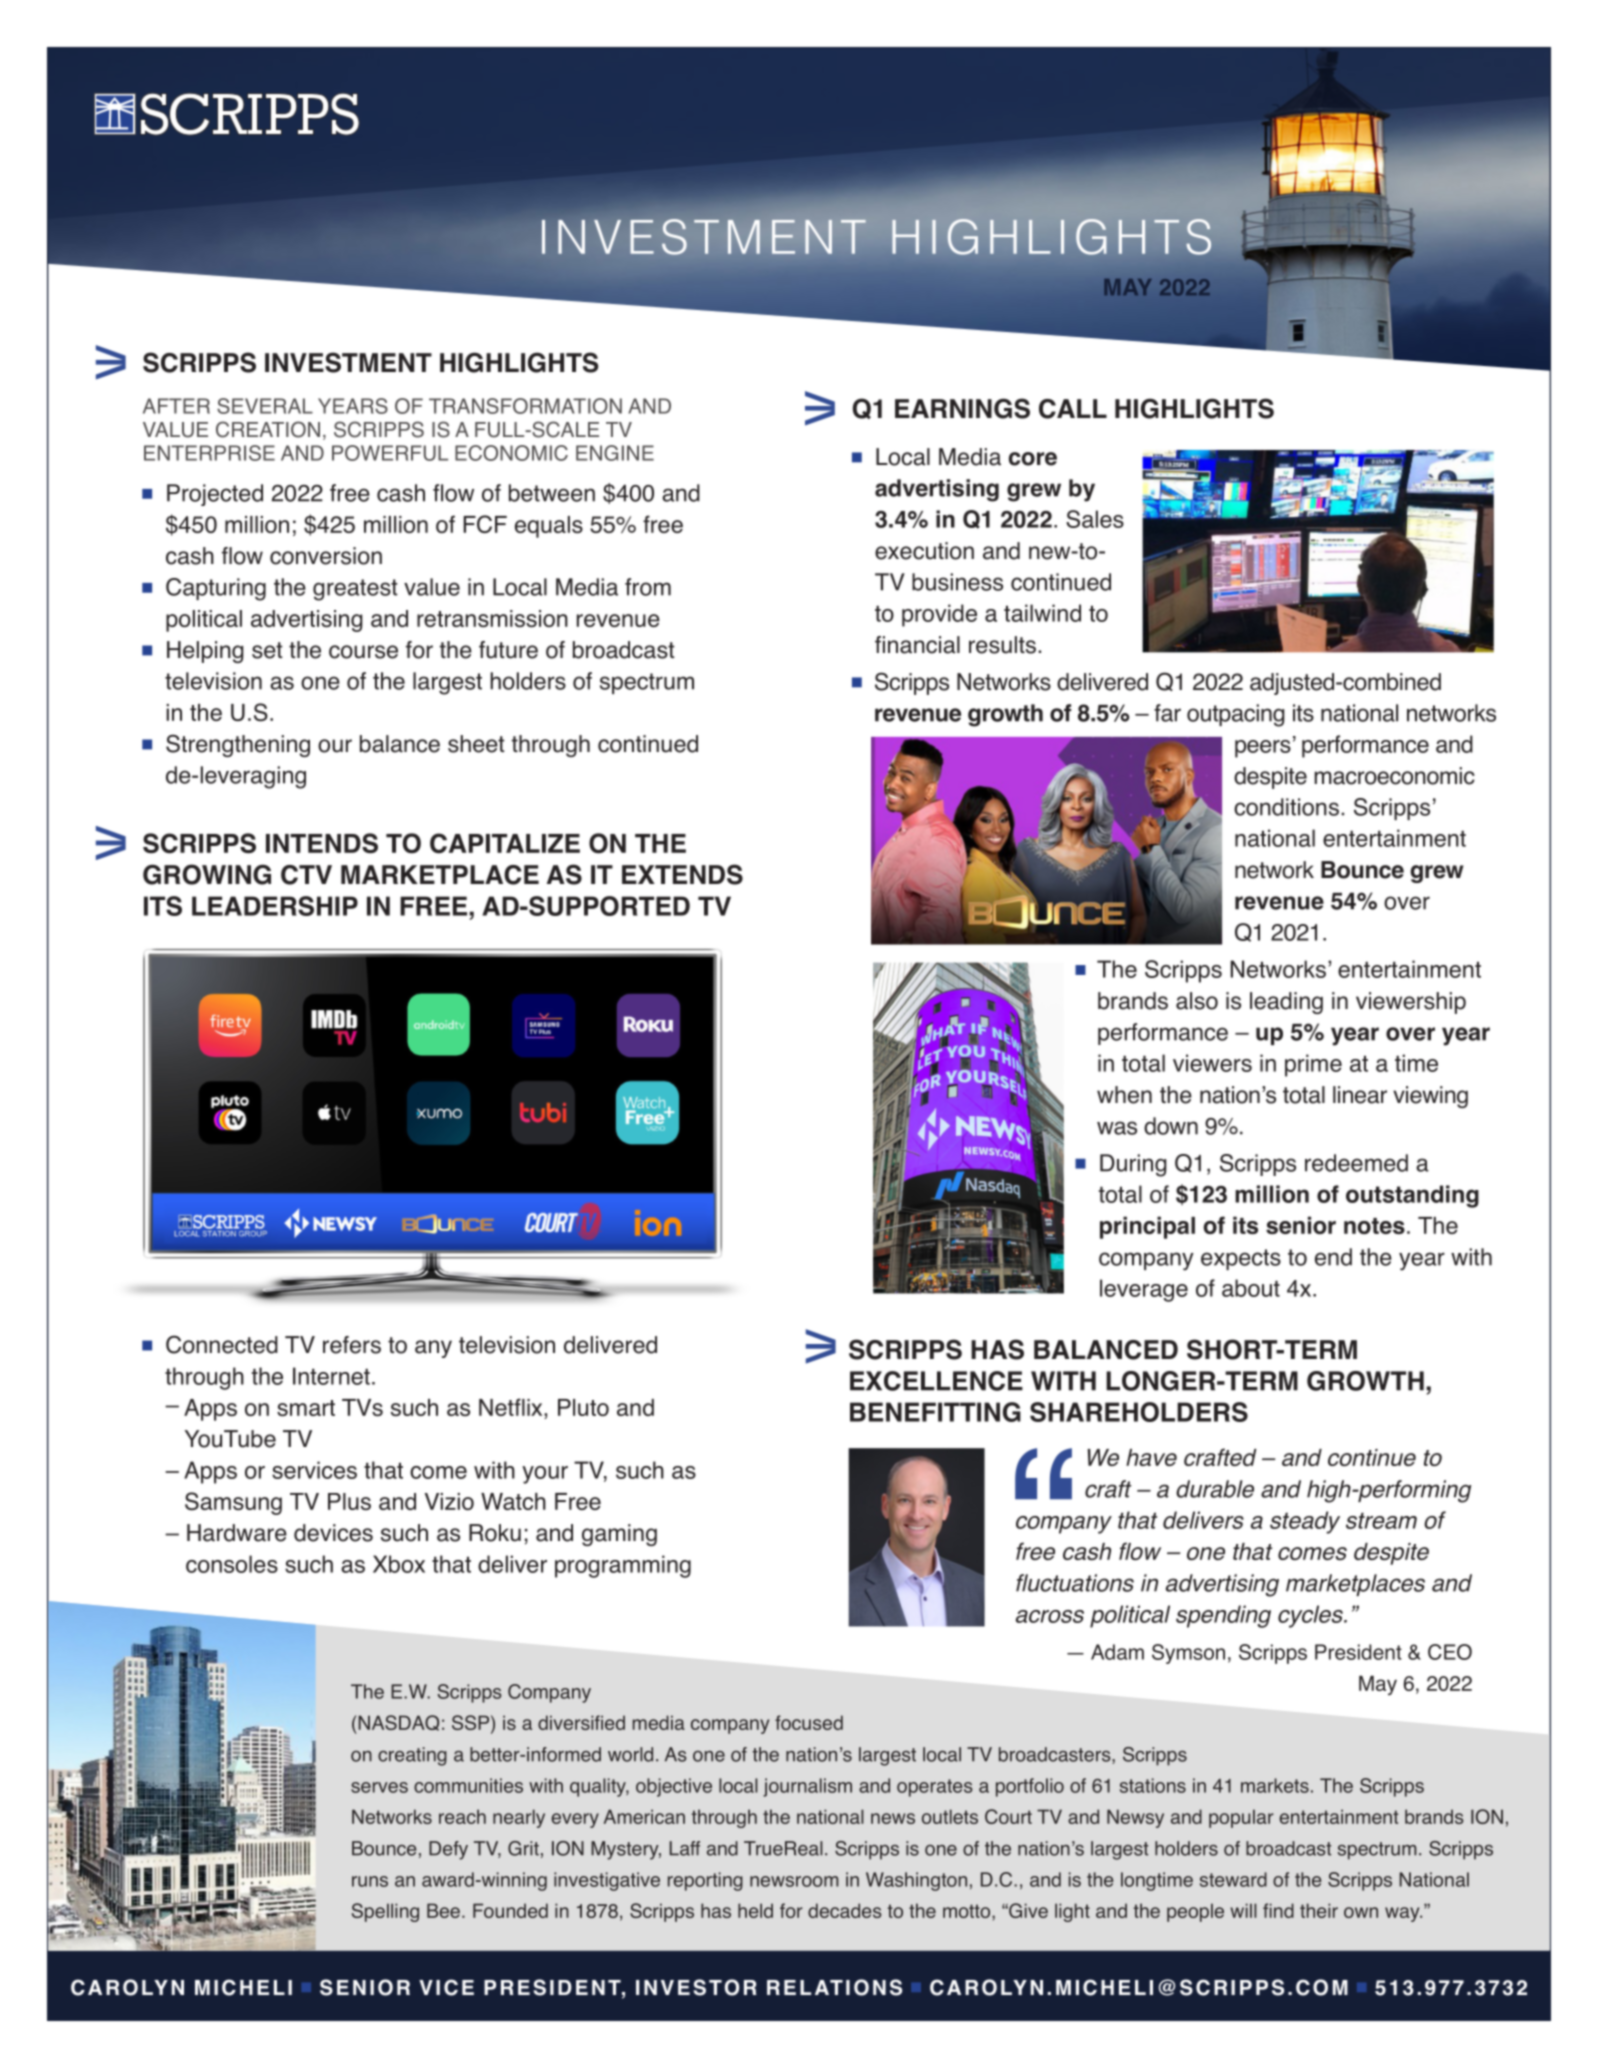 This page has width=1598, height=2068. What do you see at coordinates (1215, 1489) in the page?
I see `durable` at bounding box center [1215, 1489].
